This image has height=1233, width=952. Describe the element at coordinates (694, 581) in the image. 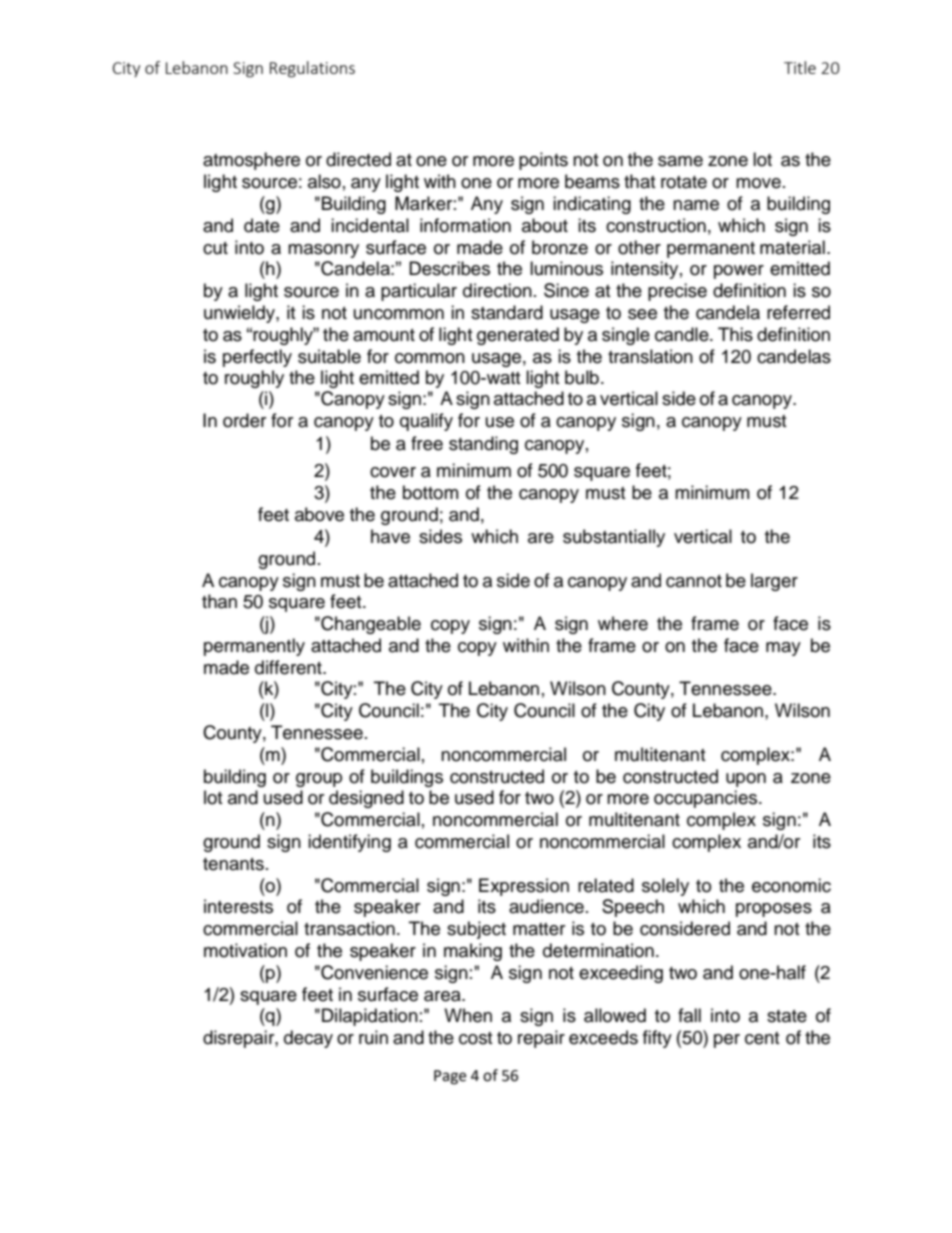

I see `cannot` at that location.
